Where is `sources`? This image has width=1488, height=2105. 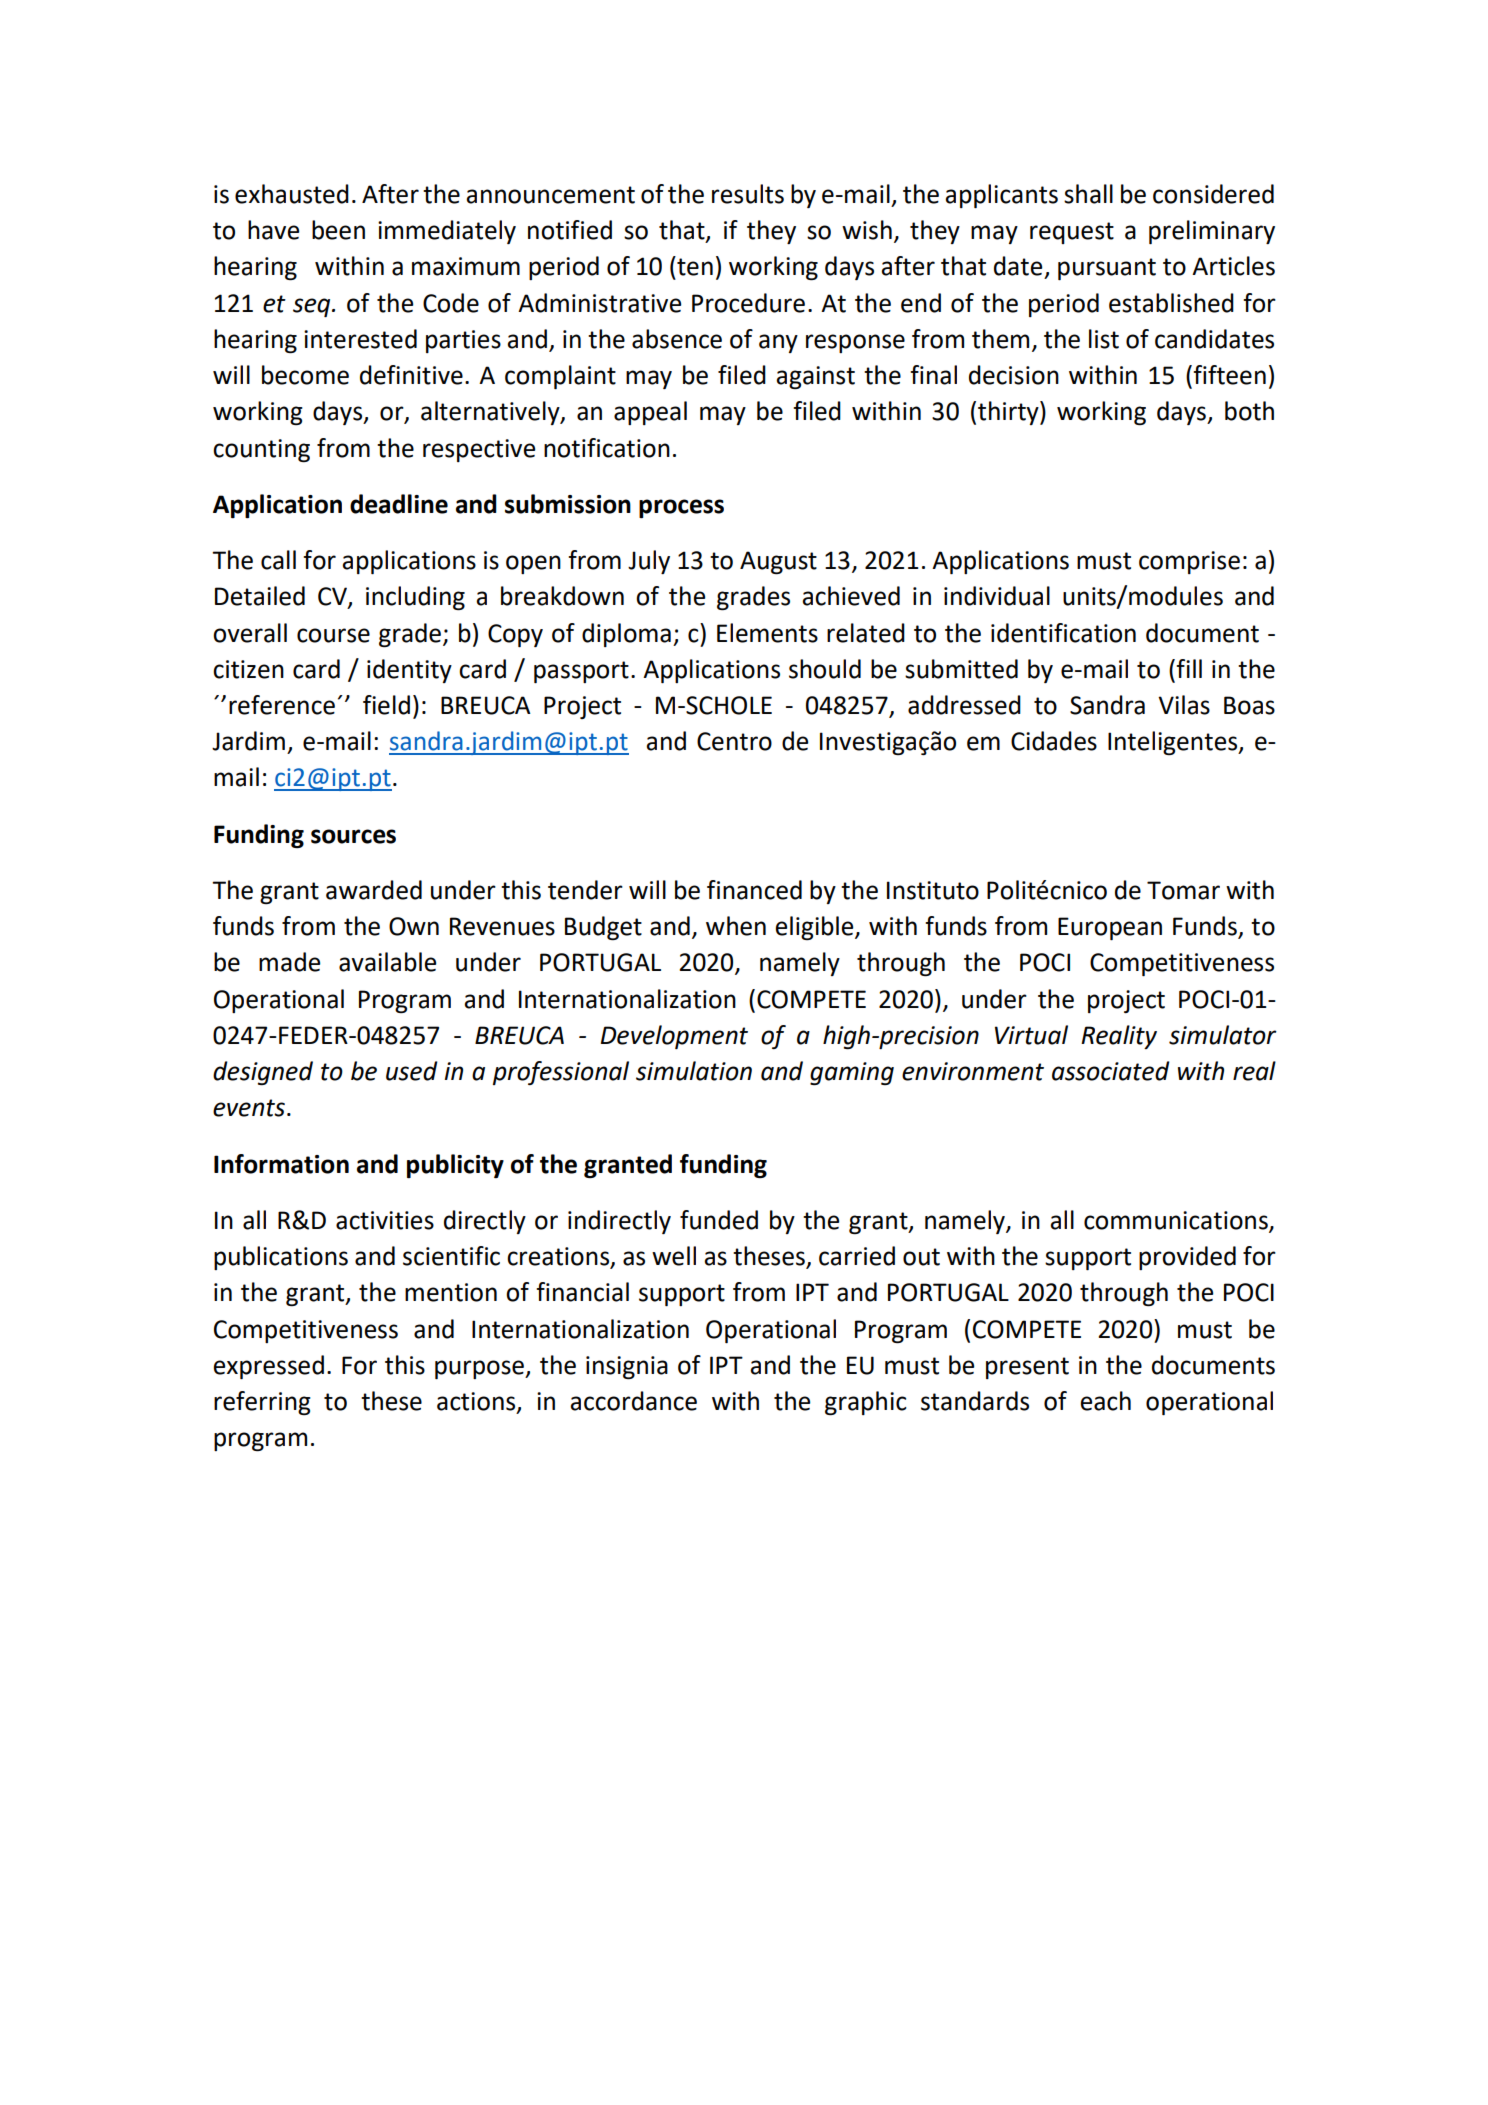
sources is located at coordinates (353, 836).
